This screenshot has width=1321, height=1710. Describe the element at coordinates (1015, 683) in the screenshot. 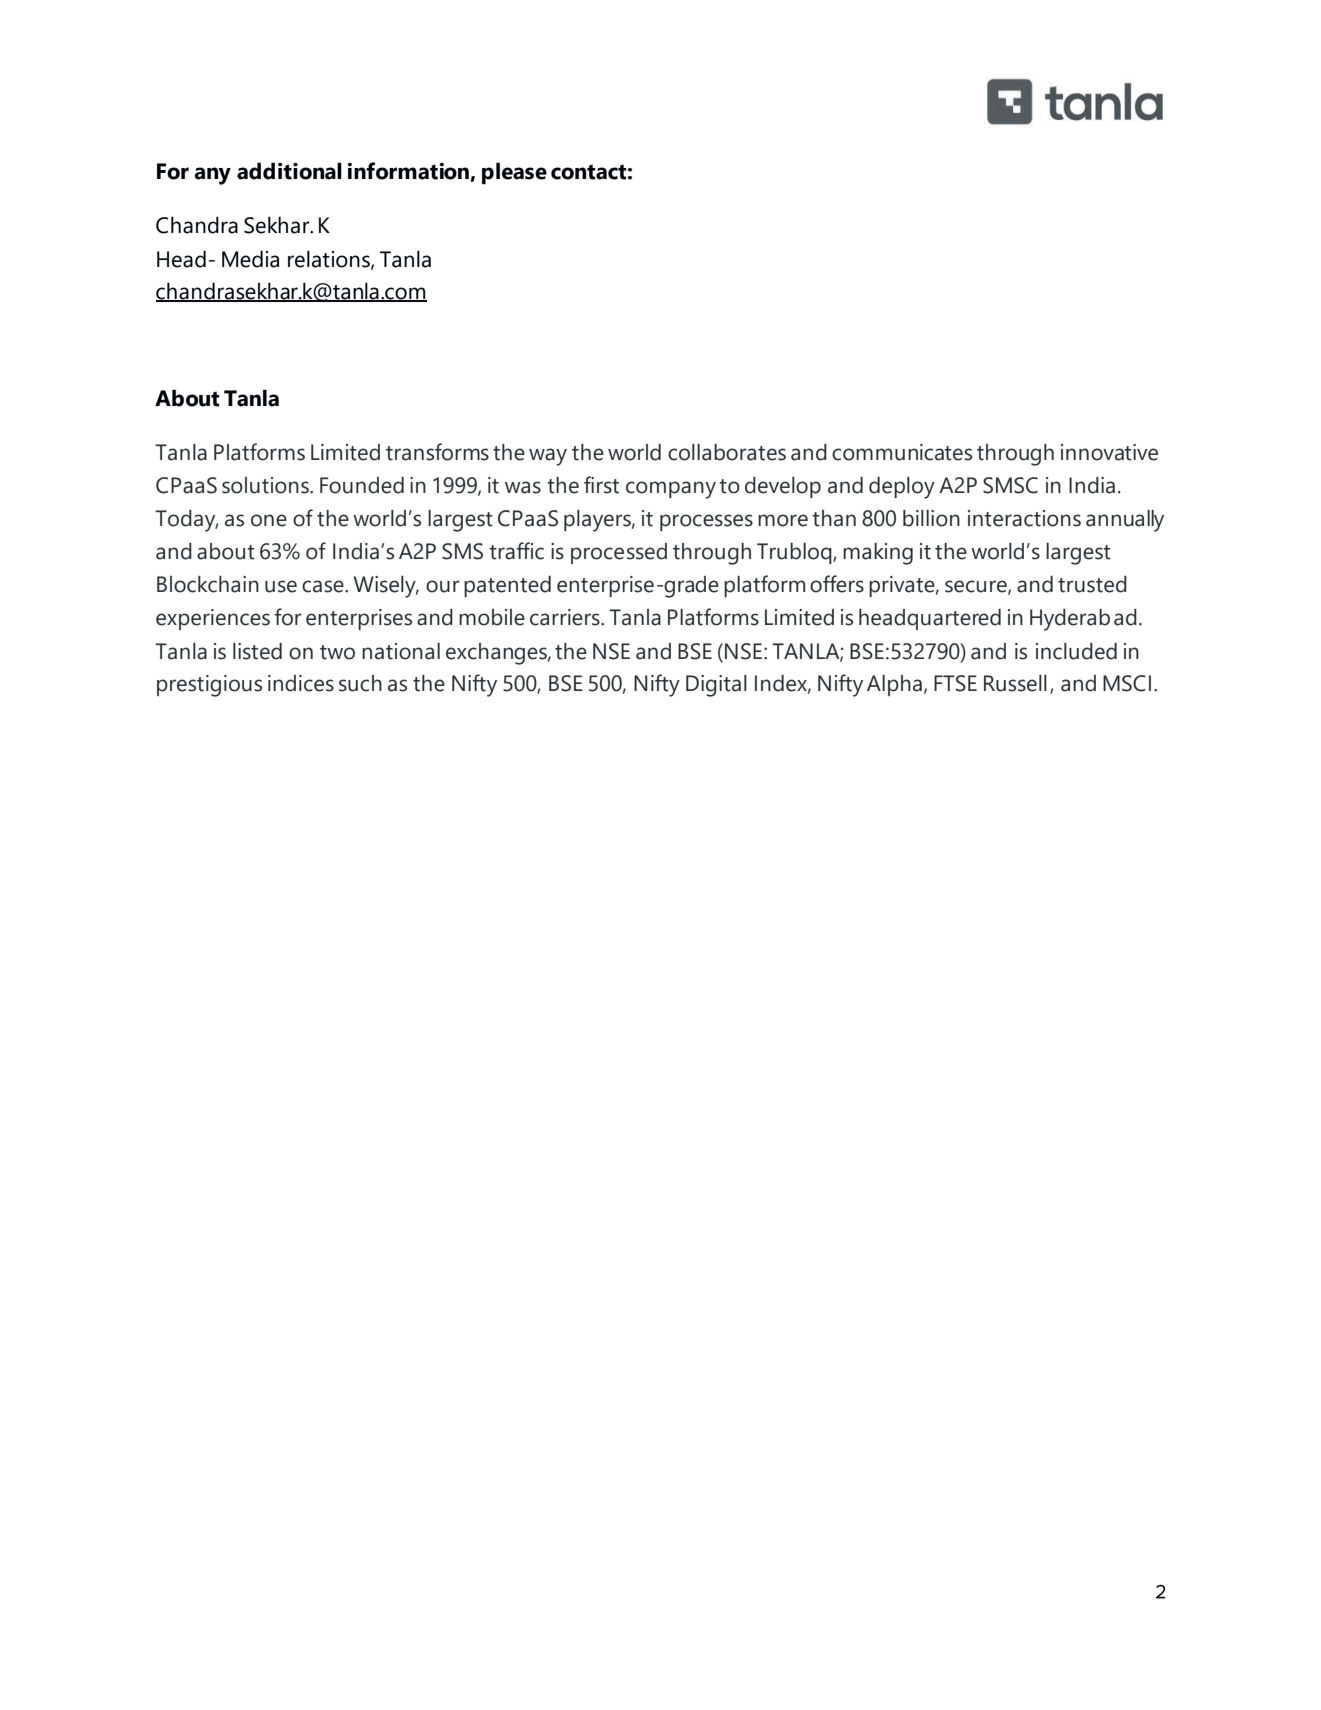

I see `Russell` at that location.
